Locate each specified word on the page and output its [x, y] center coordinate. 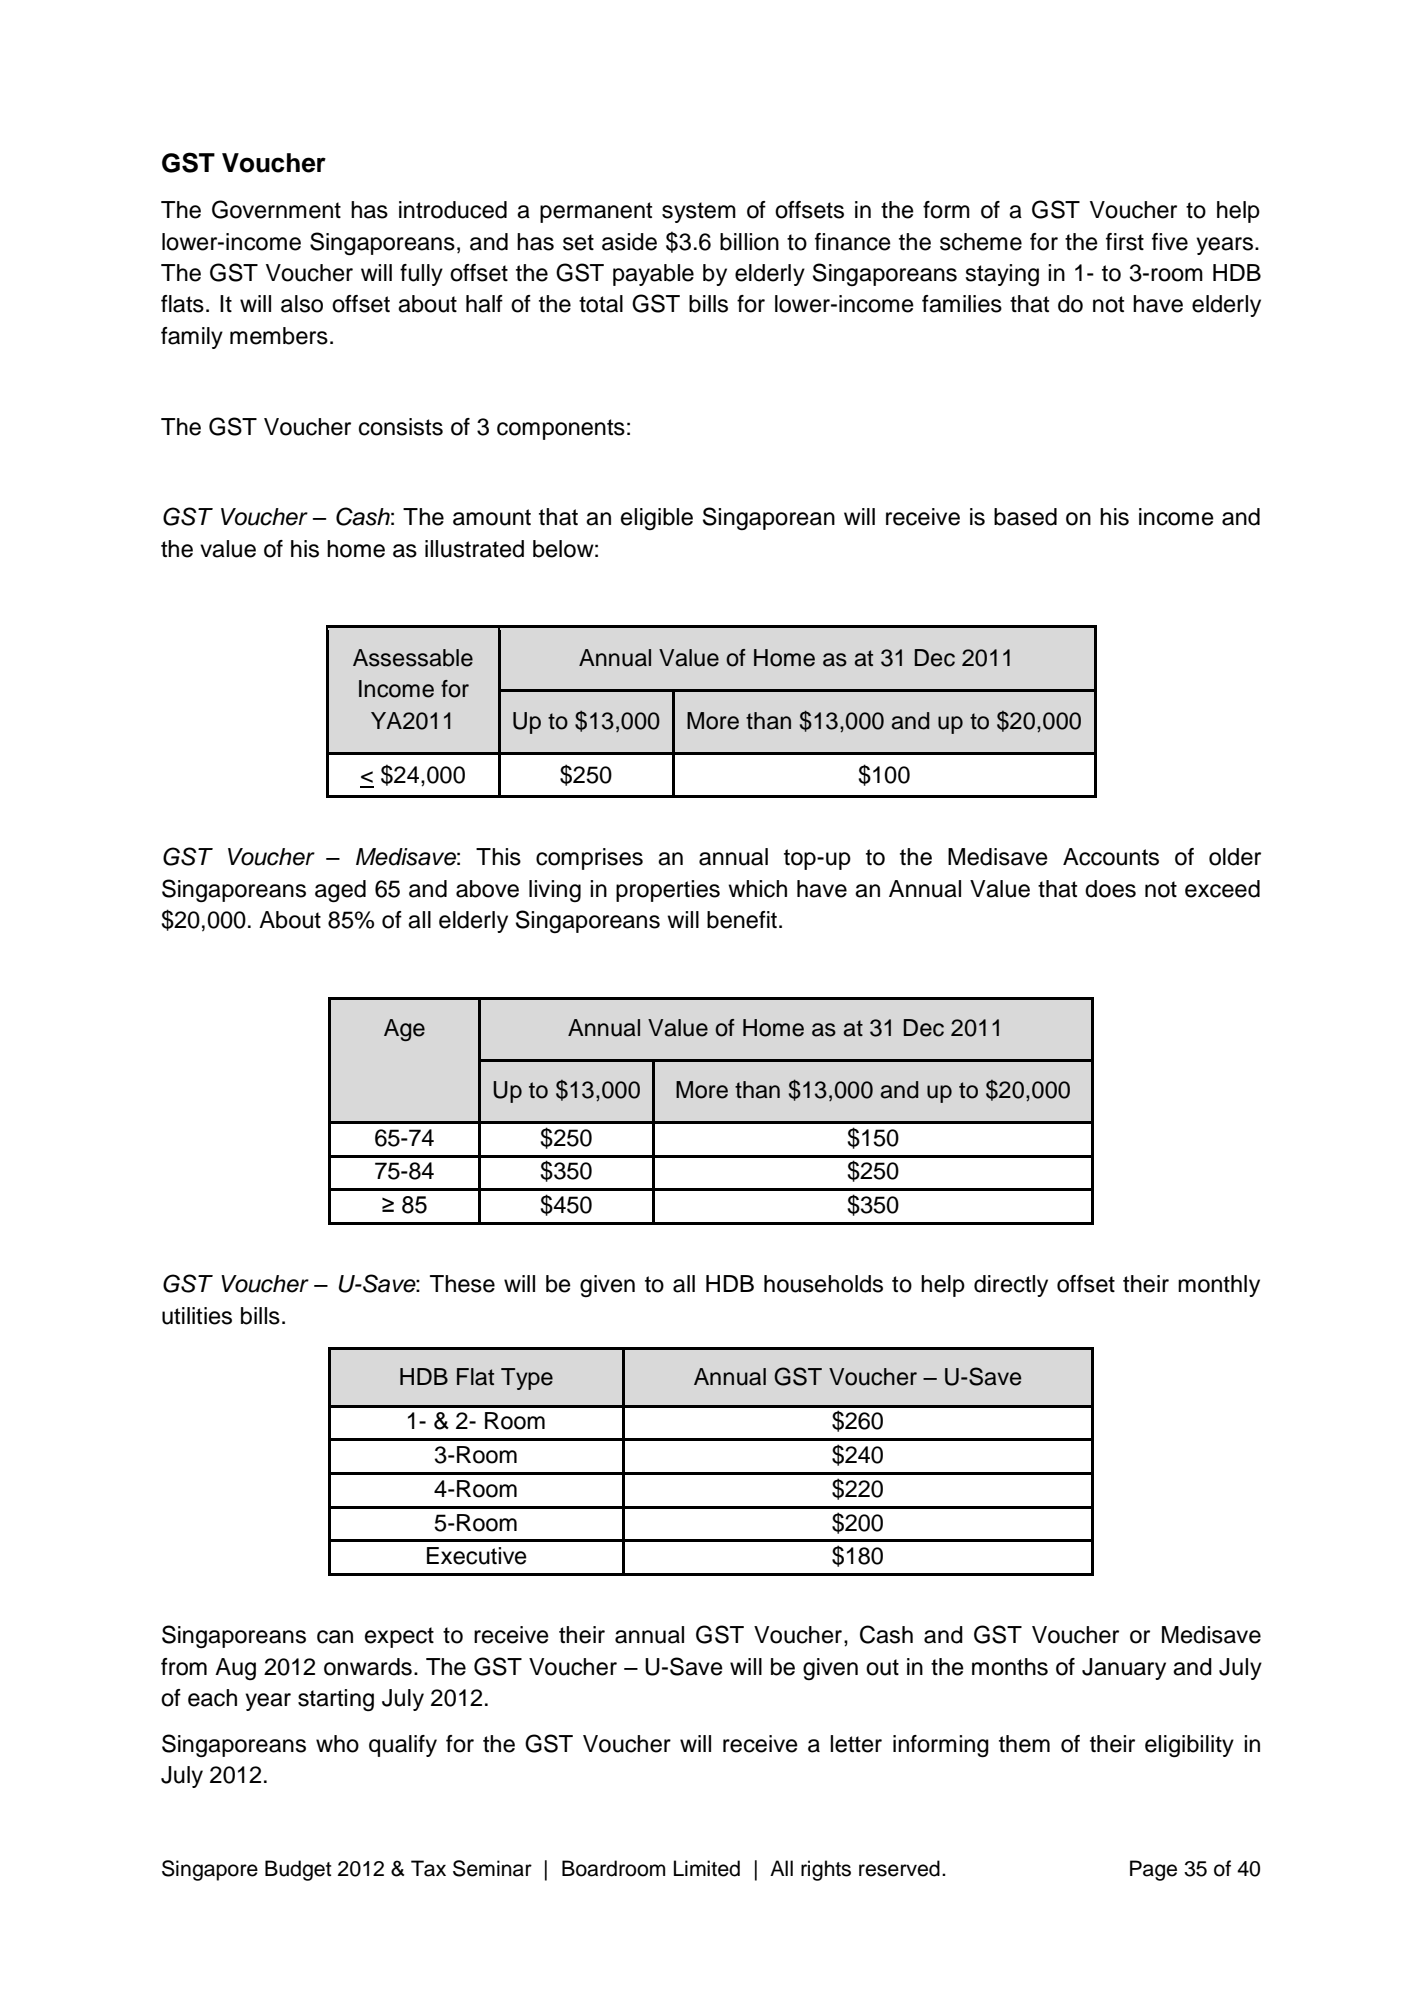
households [823, 1284]
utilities [197, 1316]
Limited [707, 1868]
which [757, 889]
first [1125, 242]
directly [1011, 1286]
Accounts [1111, 857]
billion [749, 242]
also [302, 304]
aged [340, 891]
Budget [298, 1870]
